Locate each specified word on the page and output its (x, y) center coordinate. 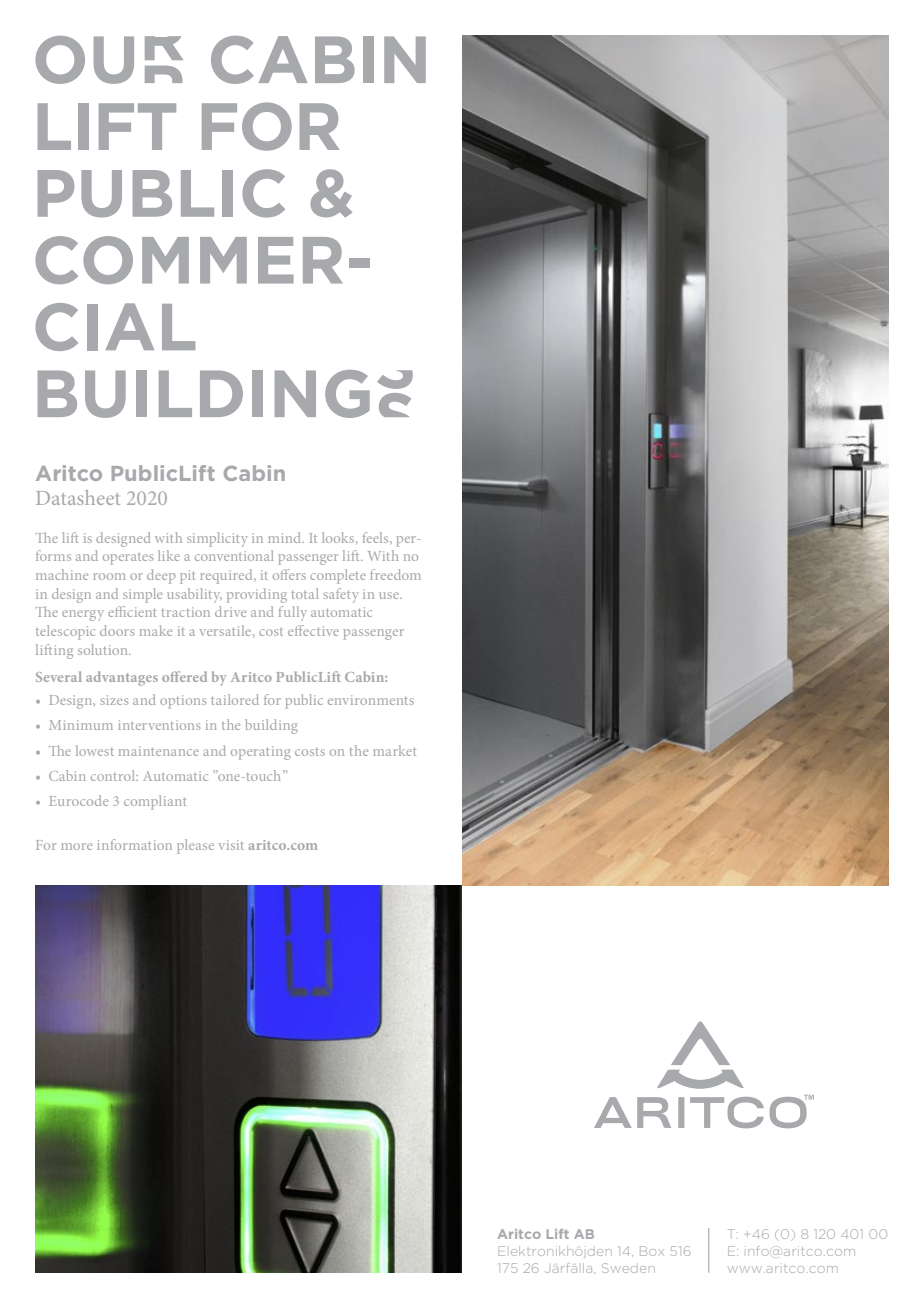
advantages (122, 678)
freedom (395, 574)
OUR (109, 60)
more (76, 846)
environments (371, 700)
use (390, 595)
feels (377, 537)
